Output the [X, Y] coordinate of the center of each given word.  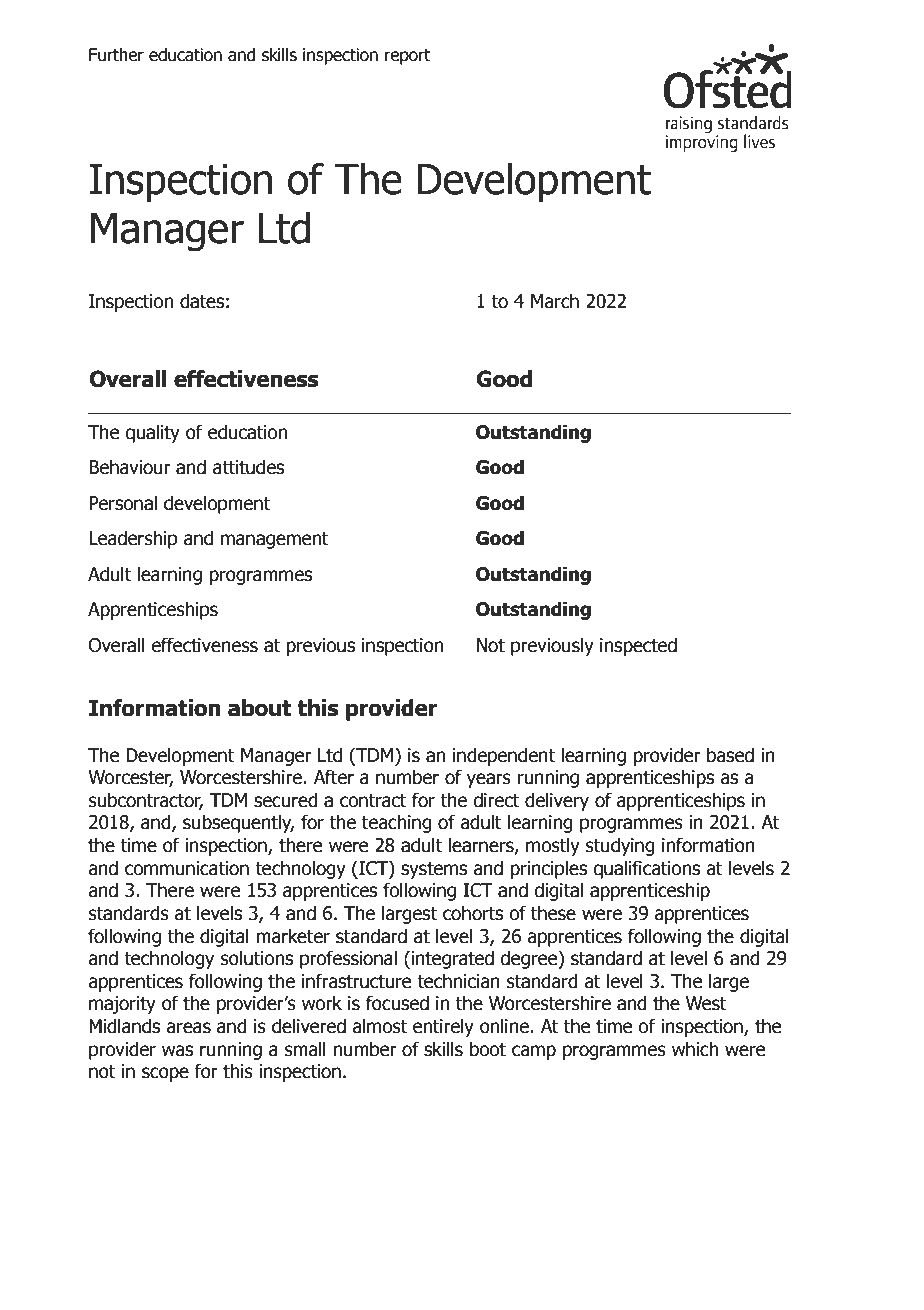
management [275, 540]
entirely [443, 1027]
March [555, 301]
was [177, 1051]
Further [116, 54]
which [695, 1049]
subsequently [238, 823]
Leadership [133, 539]
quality [152, 433]
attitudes [248, 467]
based [730, 755]
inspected [638, 646]
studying [620, 846]
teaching [397, 823]
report [408, 57]
